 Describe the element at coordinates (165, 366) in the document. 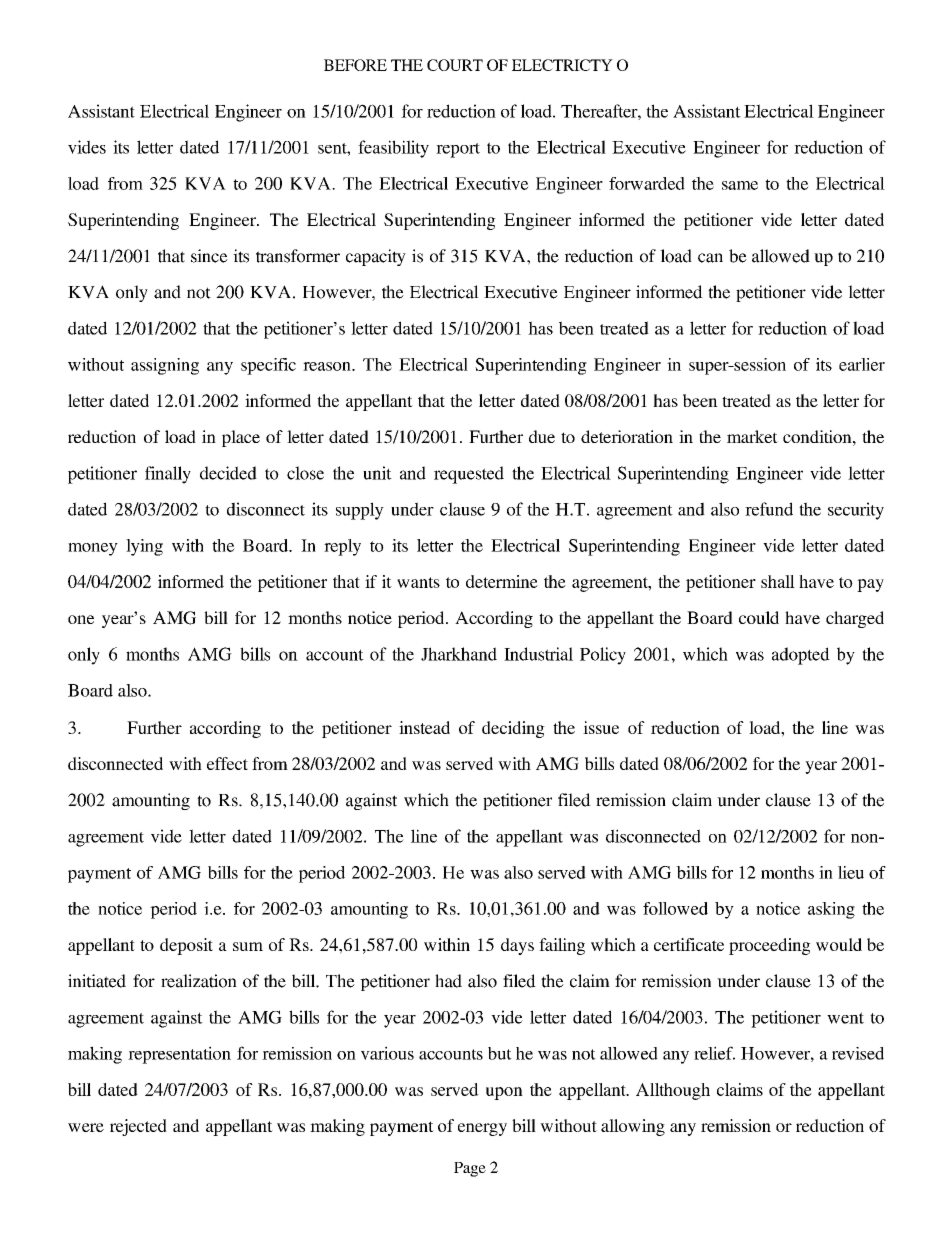

I see `assigning` at that location.
